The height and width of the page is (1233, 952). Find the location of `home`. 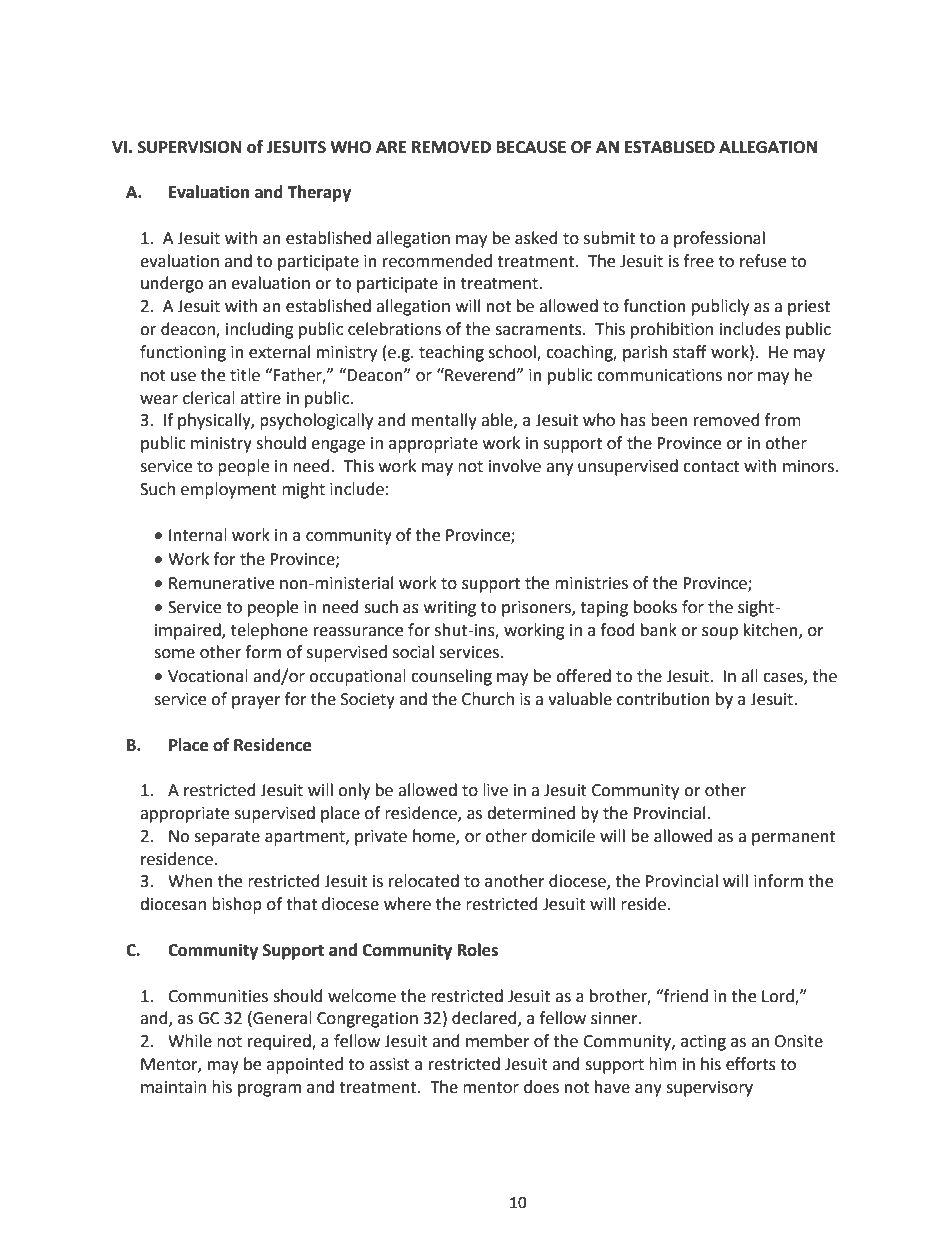

home is located at coordinates (435, 837).
